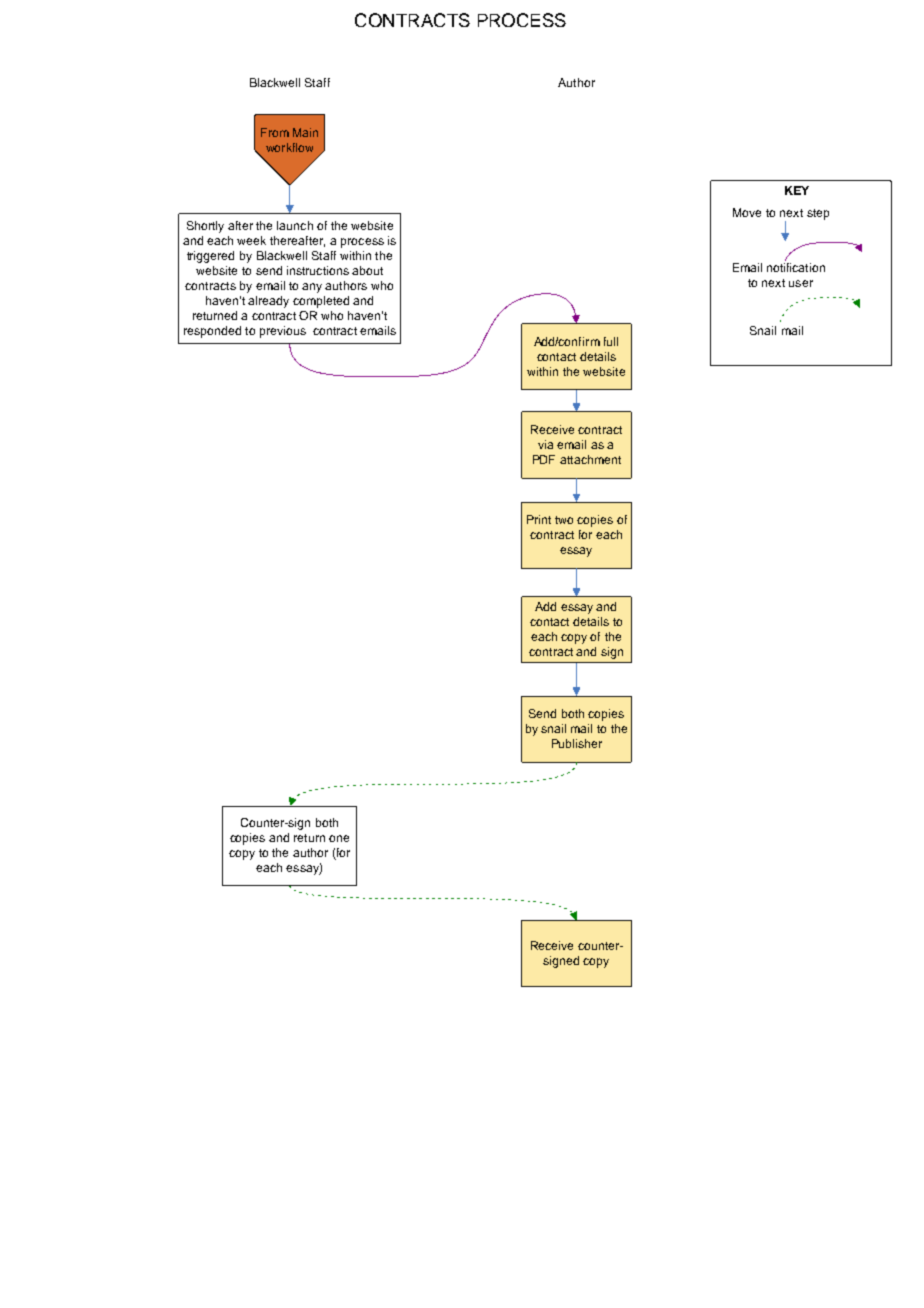 The width and height of the screenshot is (924, 1308). I want to click on KEY, so click(797, 190).
